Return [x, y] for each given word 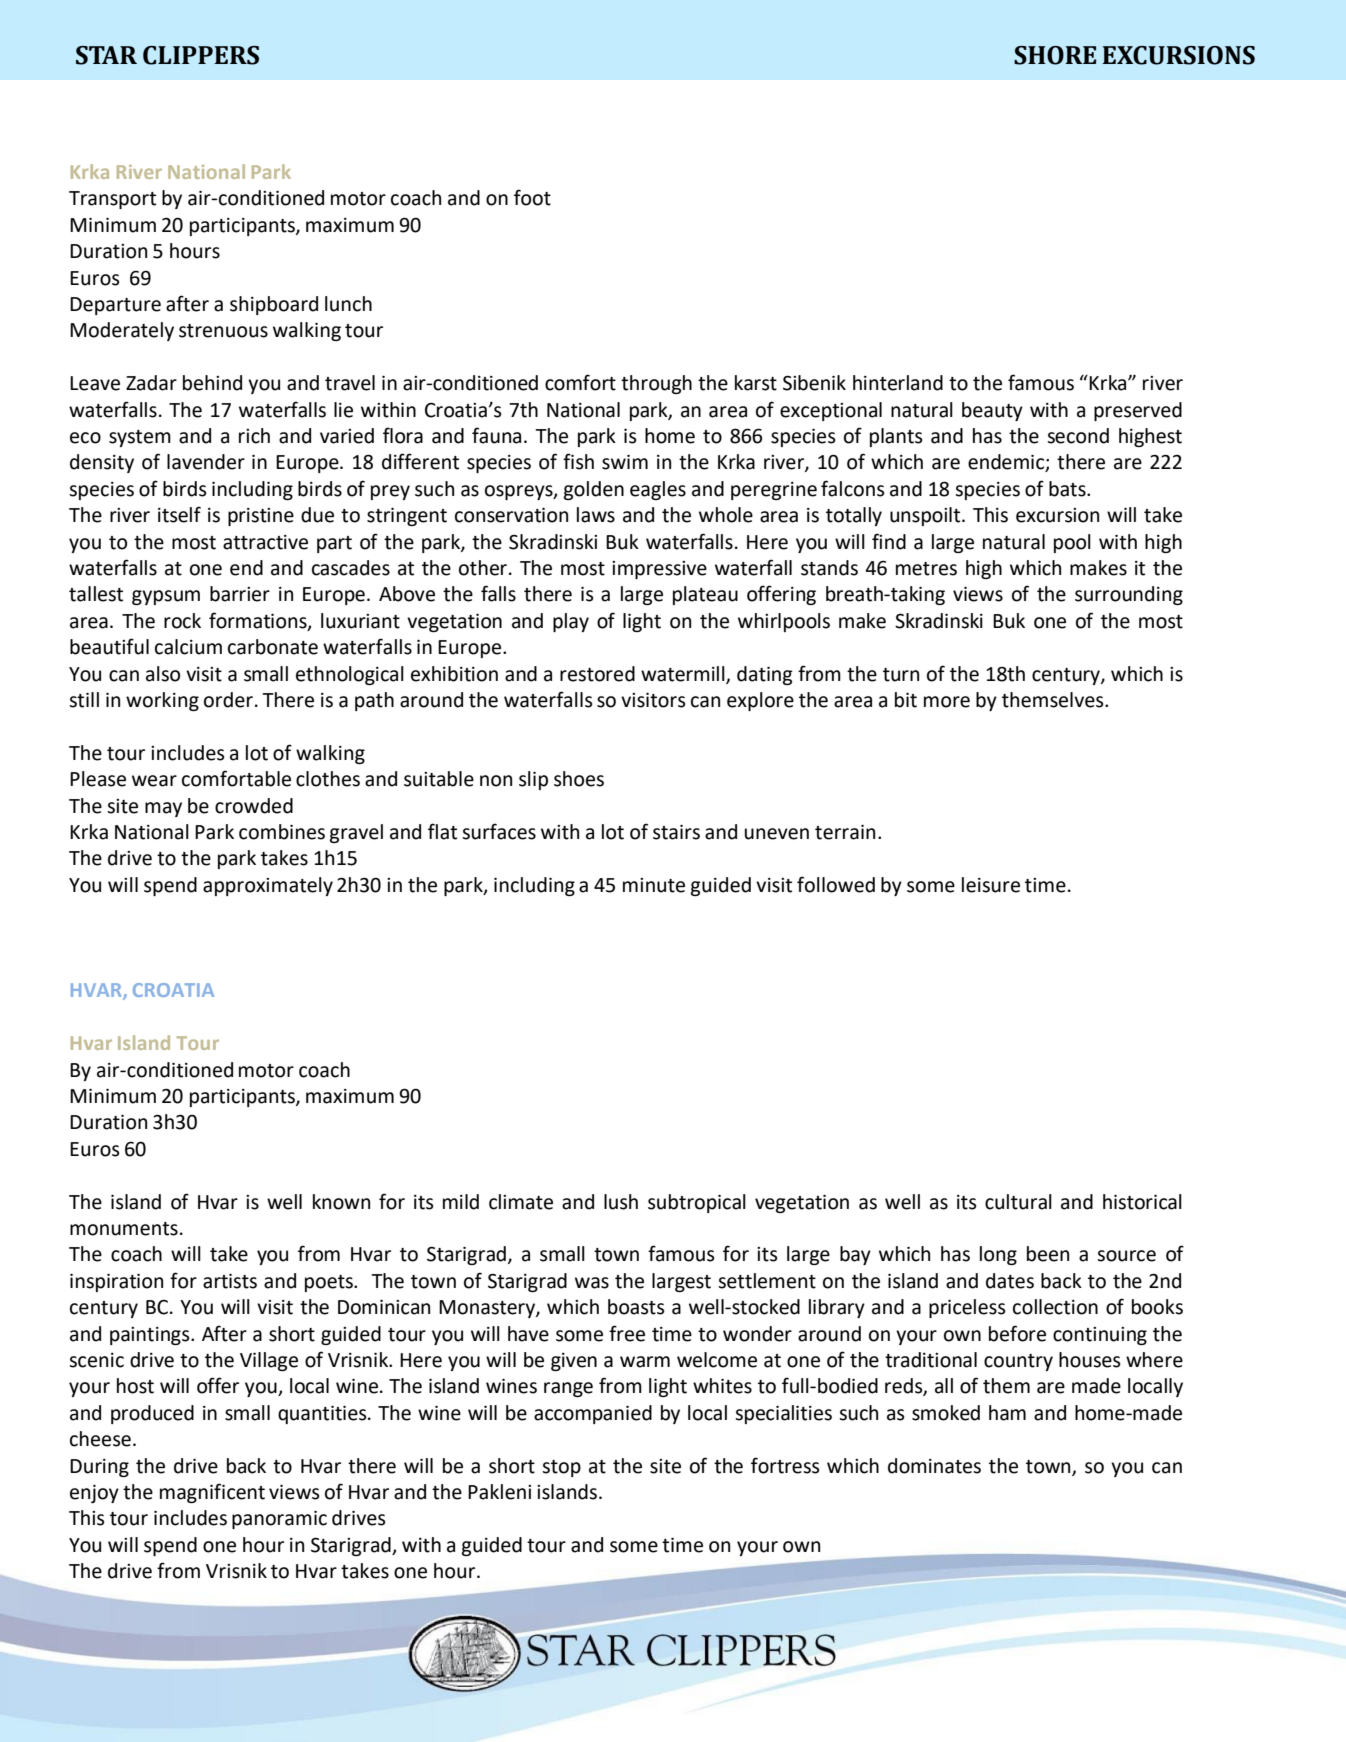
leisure [991, 885]
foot [532, 197]
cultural [1018, 1202]
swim [625, 462]
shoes [579, 779]
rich [254, 436]
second [1078, 436]
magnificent [212, 1493]
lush [621, 1202]
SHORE [1055, 55]
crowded [254, 806]
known [341, 1202]
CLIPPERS [201, 55]
